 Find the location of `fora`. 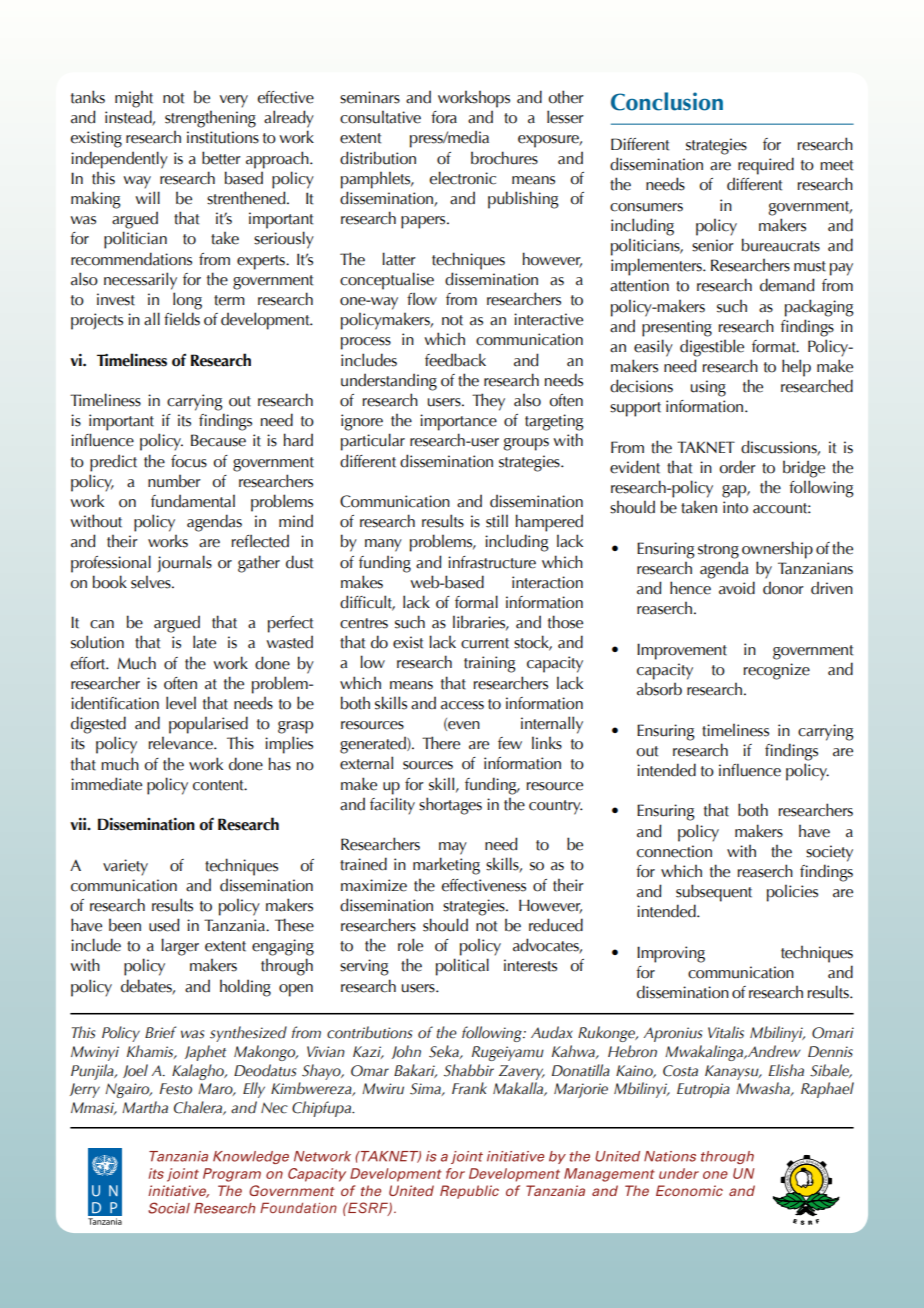

fora is located at coordinates (444, 117).
